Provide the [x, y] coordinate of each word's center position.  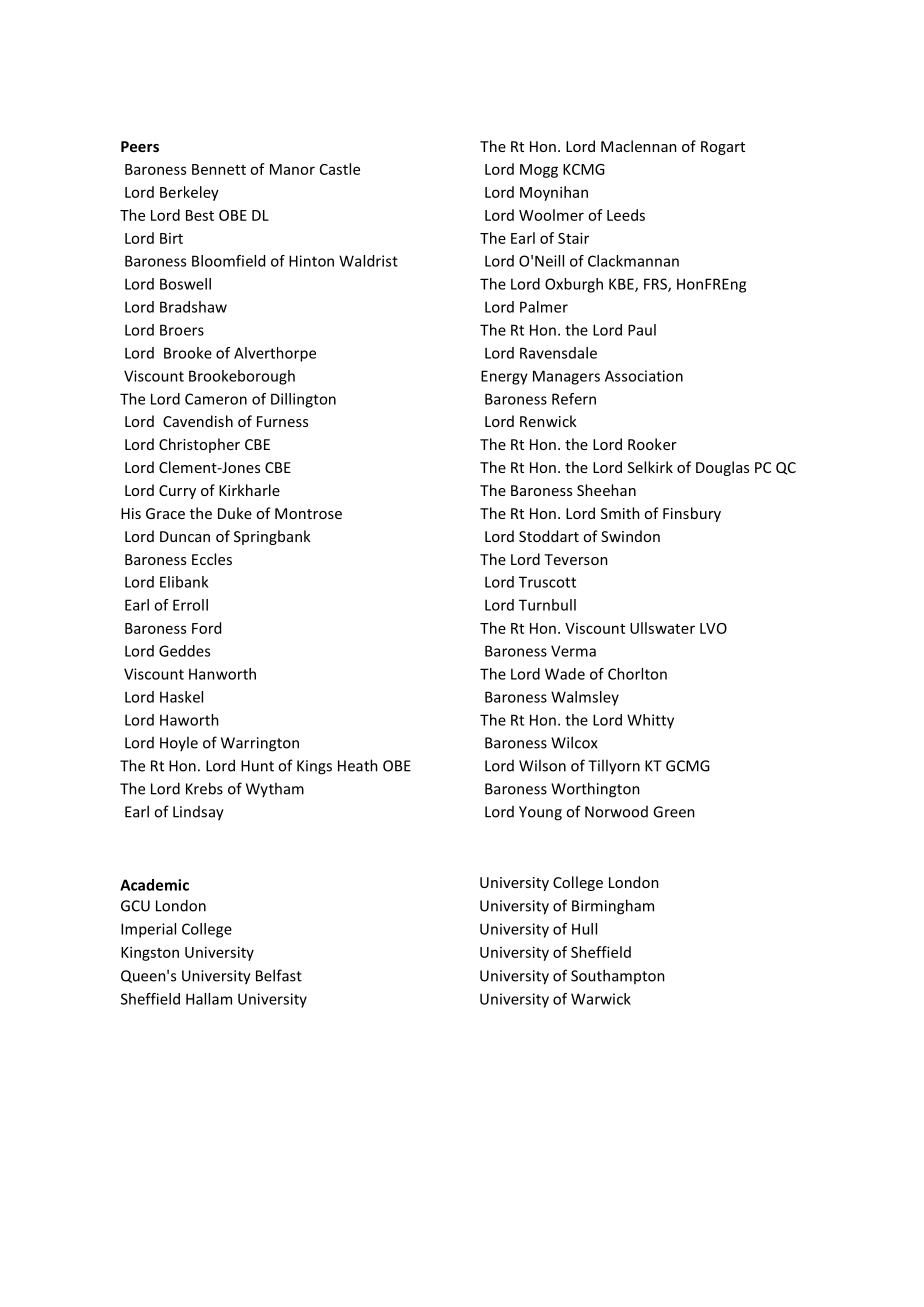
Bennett [219, 169]
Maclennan [639, 146]
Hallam [209, 999]
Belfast [279, 975]
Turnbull [547, 605]
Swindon [630, 536]
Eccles [212, 559]
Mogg [539, 171]
